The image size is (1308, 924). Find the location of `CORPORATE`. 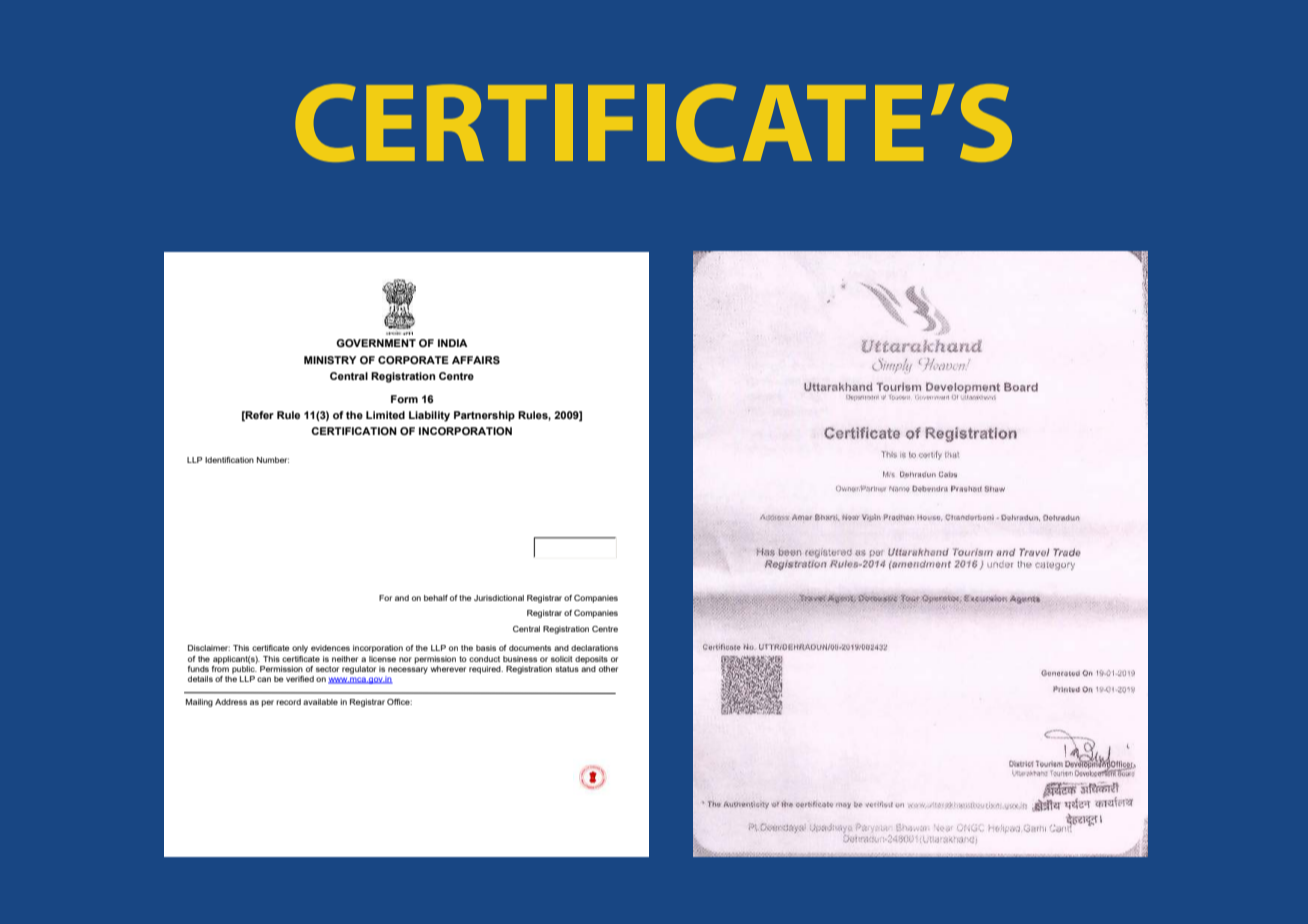

CORPORATE is located at coordinates (413, 360).
